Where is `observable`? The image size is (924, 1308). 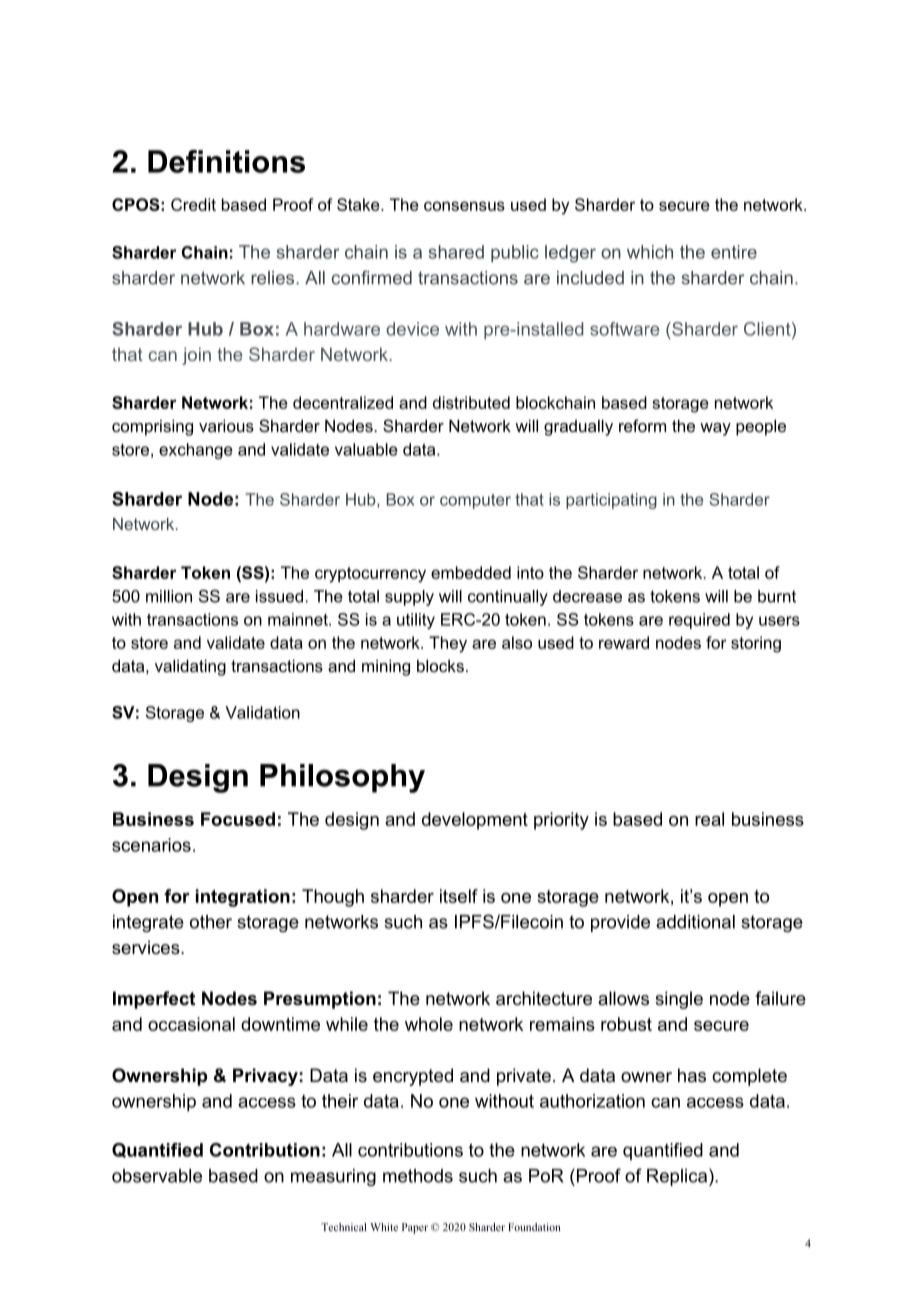 observable is located at coordinates (157, 1176).
